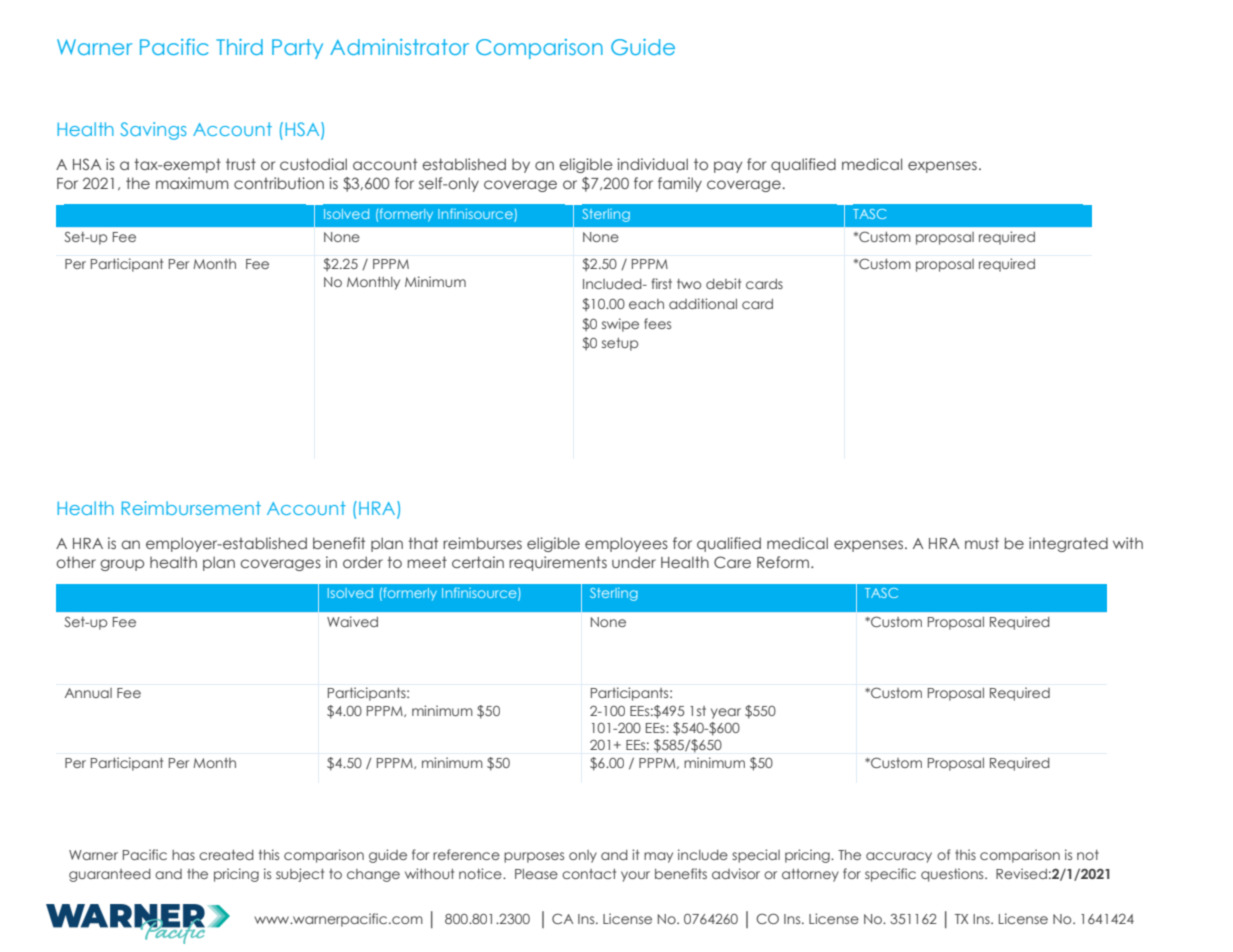 Image resolution: width=1233 pixels, height=952 pixels. Describe the element at coordinates (728, 167) in the screenshot. I see `pay` at that location.
